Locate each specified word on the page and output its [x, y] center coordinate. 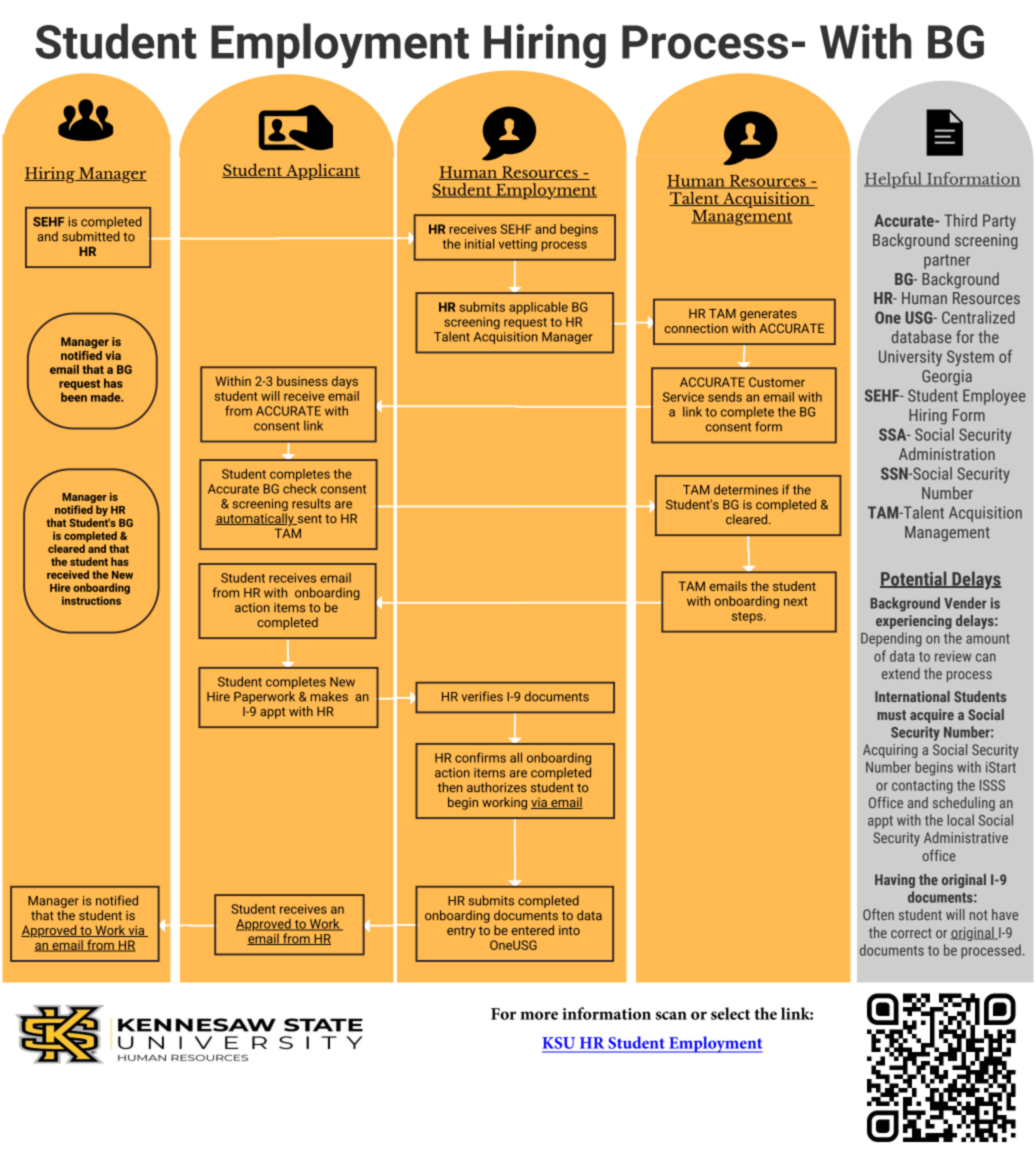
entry [461, 932]
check [300, 489]
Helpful [894, 180]
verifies [482, 696]
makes [329, 696]
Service [683, 397]
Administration [947, 453]
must [891, 715]
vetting [518, 245]
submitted [91, 236]
